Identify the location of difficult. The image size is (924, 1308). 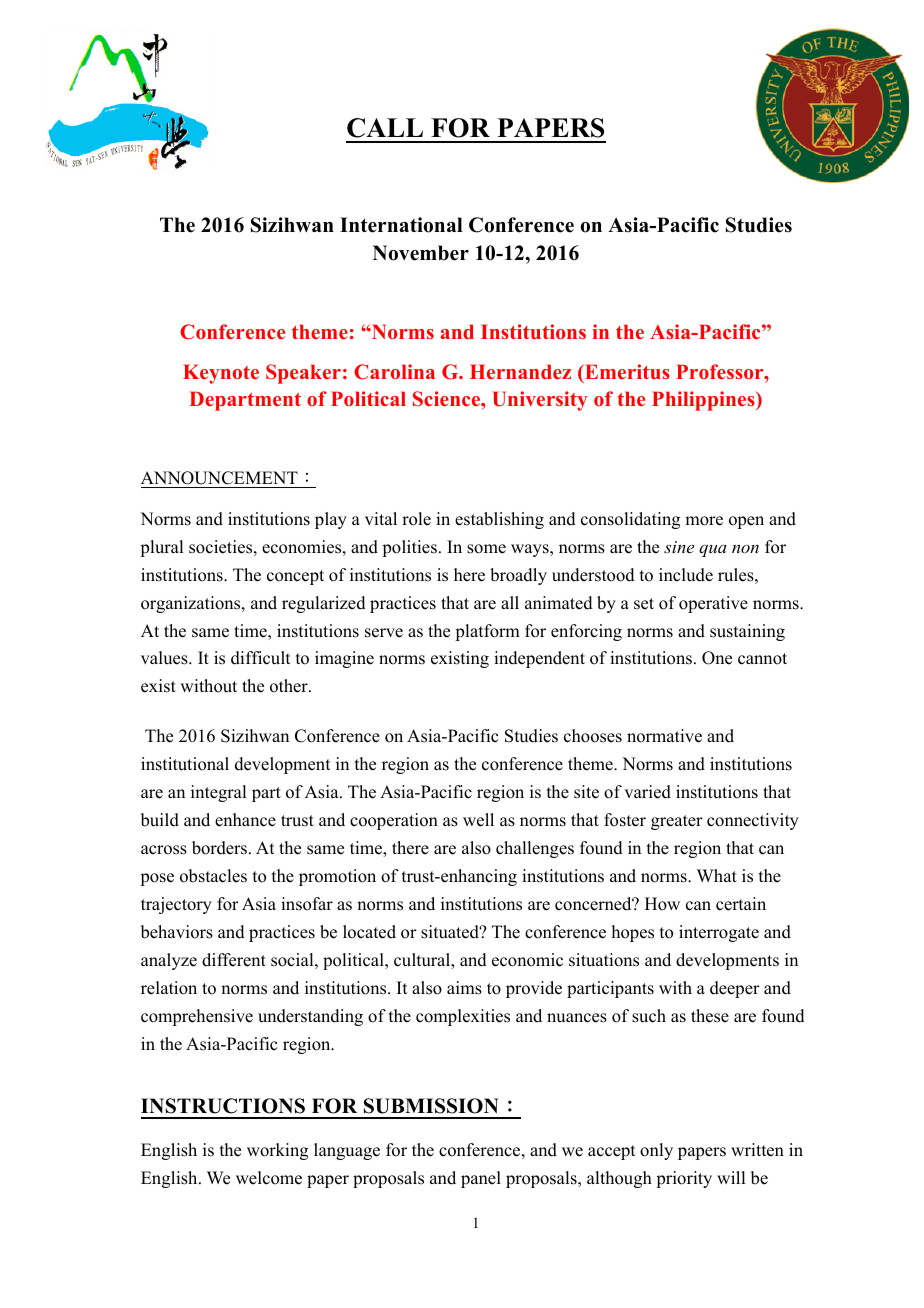
(260, 658).
